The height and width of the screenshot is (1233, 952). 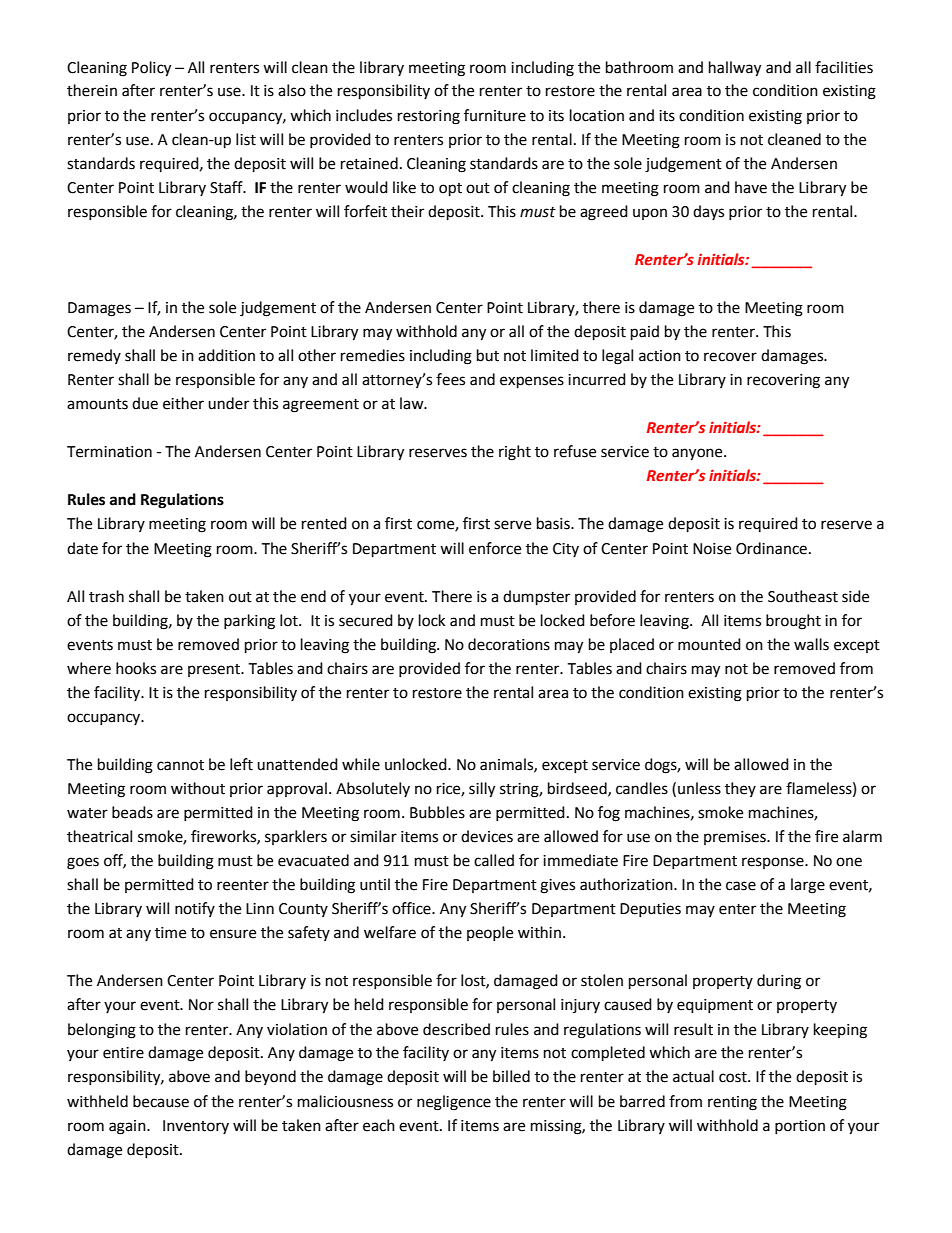 I want to click on because, so click(x=161, y=1101).
